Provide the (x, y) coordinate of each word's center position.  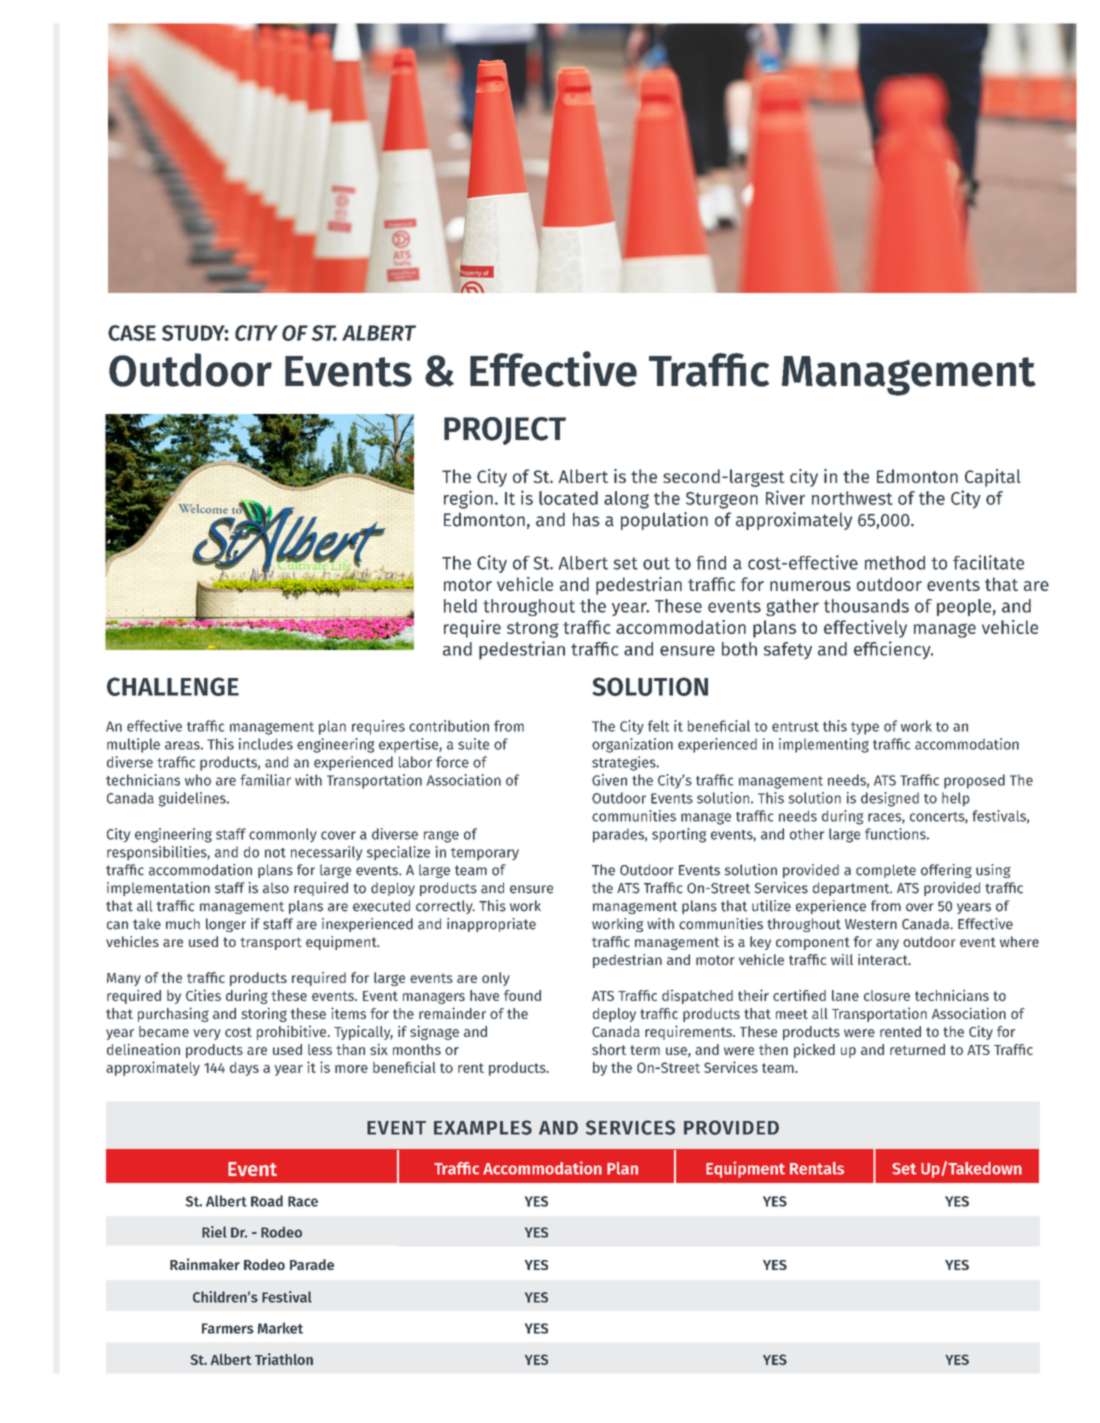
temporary (485, 854)
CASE (132, 333)
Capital (993, 478)
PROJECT (505, 431)
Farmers (228, 1328)
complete (886, 871)
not (275, 853)
